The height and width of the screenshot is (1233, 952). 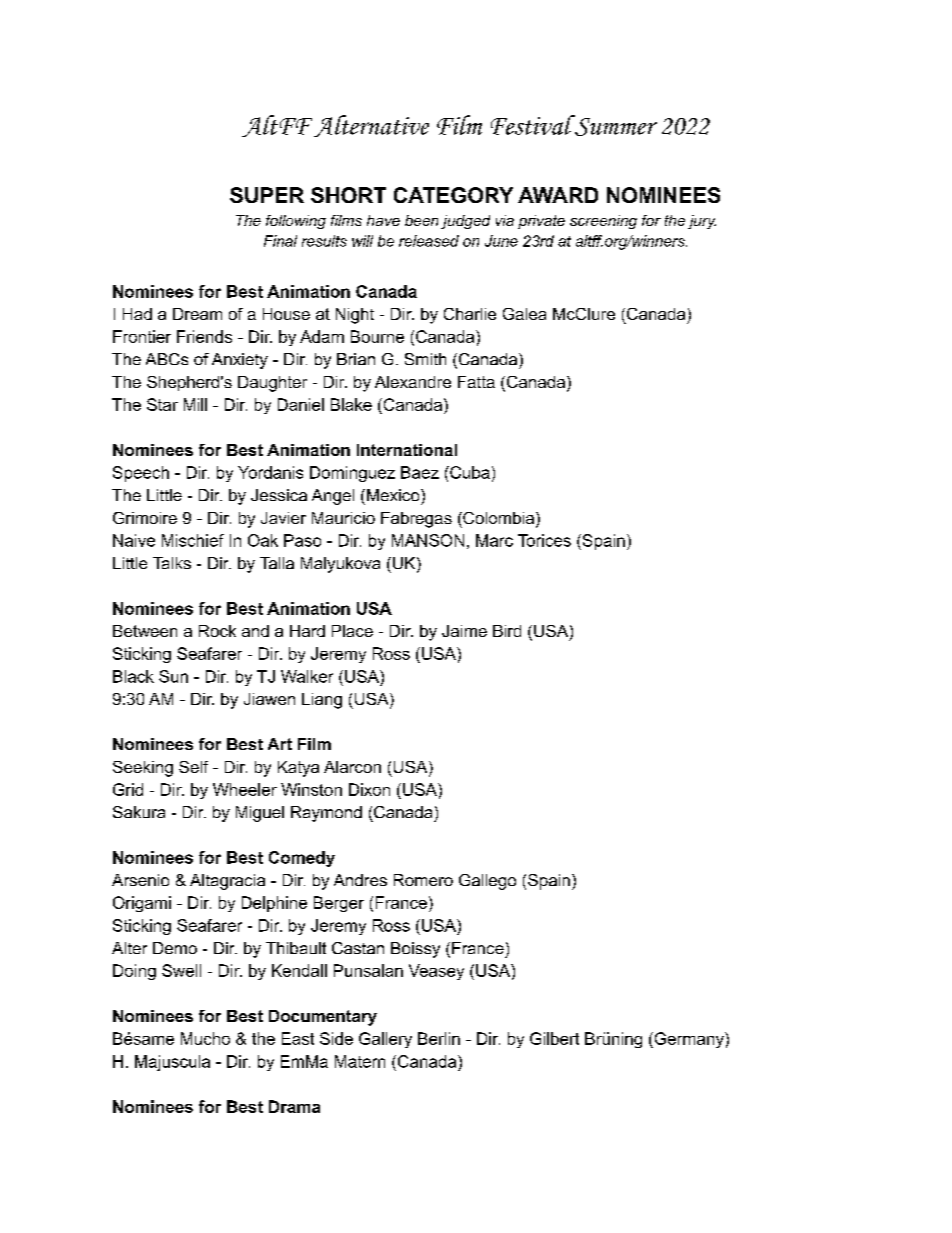 I want to click on Mill, so click(x=195, y=404).
